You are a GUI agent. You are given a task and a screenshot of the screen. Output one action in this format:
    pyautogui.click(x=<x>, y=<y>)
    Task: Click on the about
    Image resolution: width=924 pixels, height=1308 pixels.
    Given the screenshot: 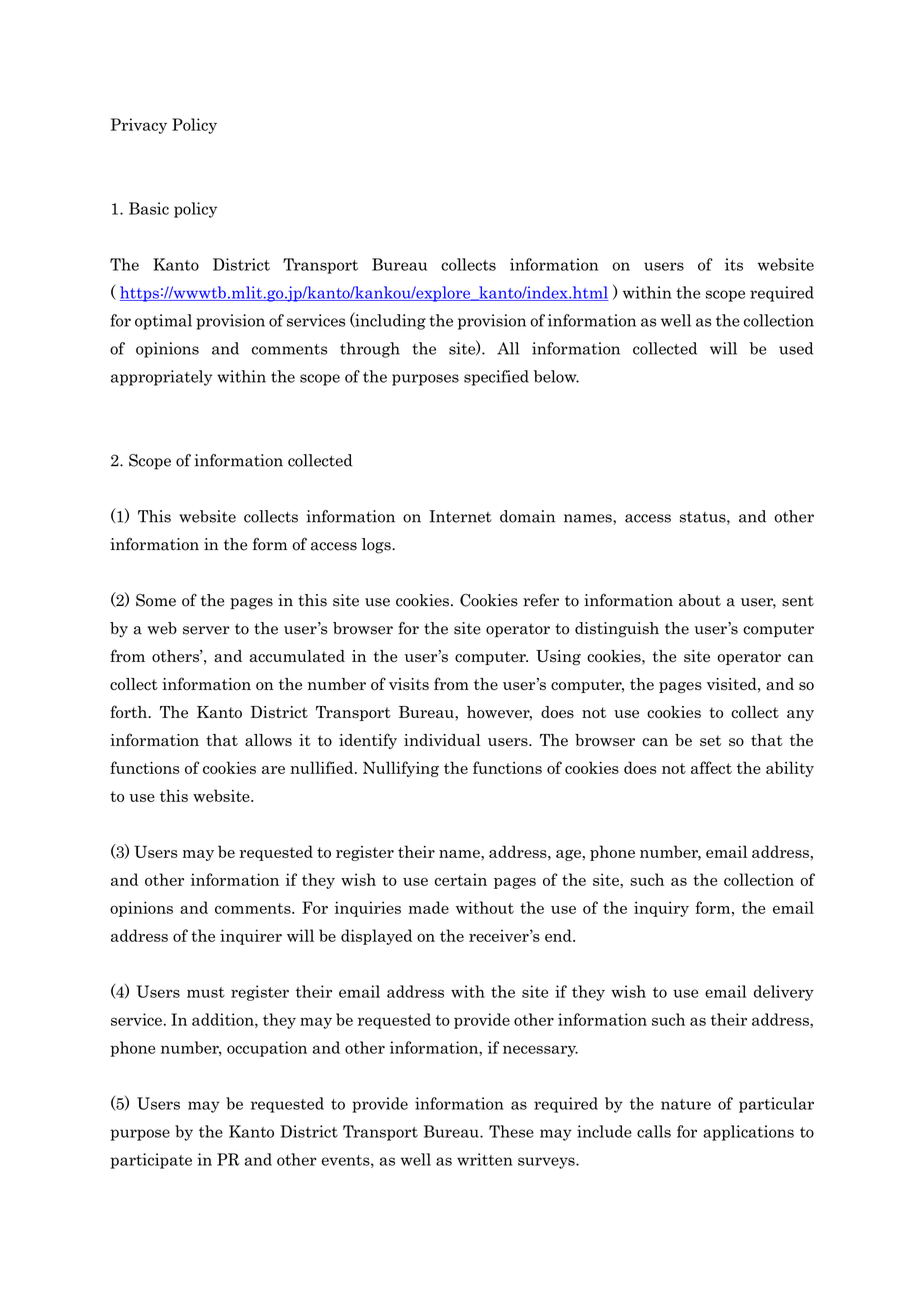 What is the action you would take?
    pyautogui.click(x=700, y=600)
